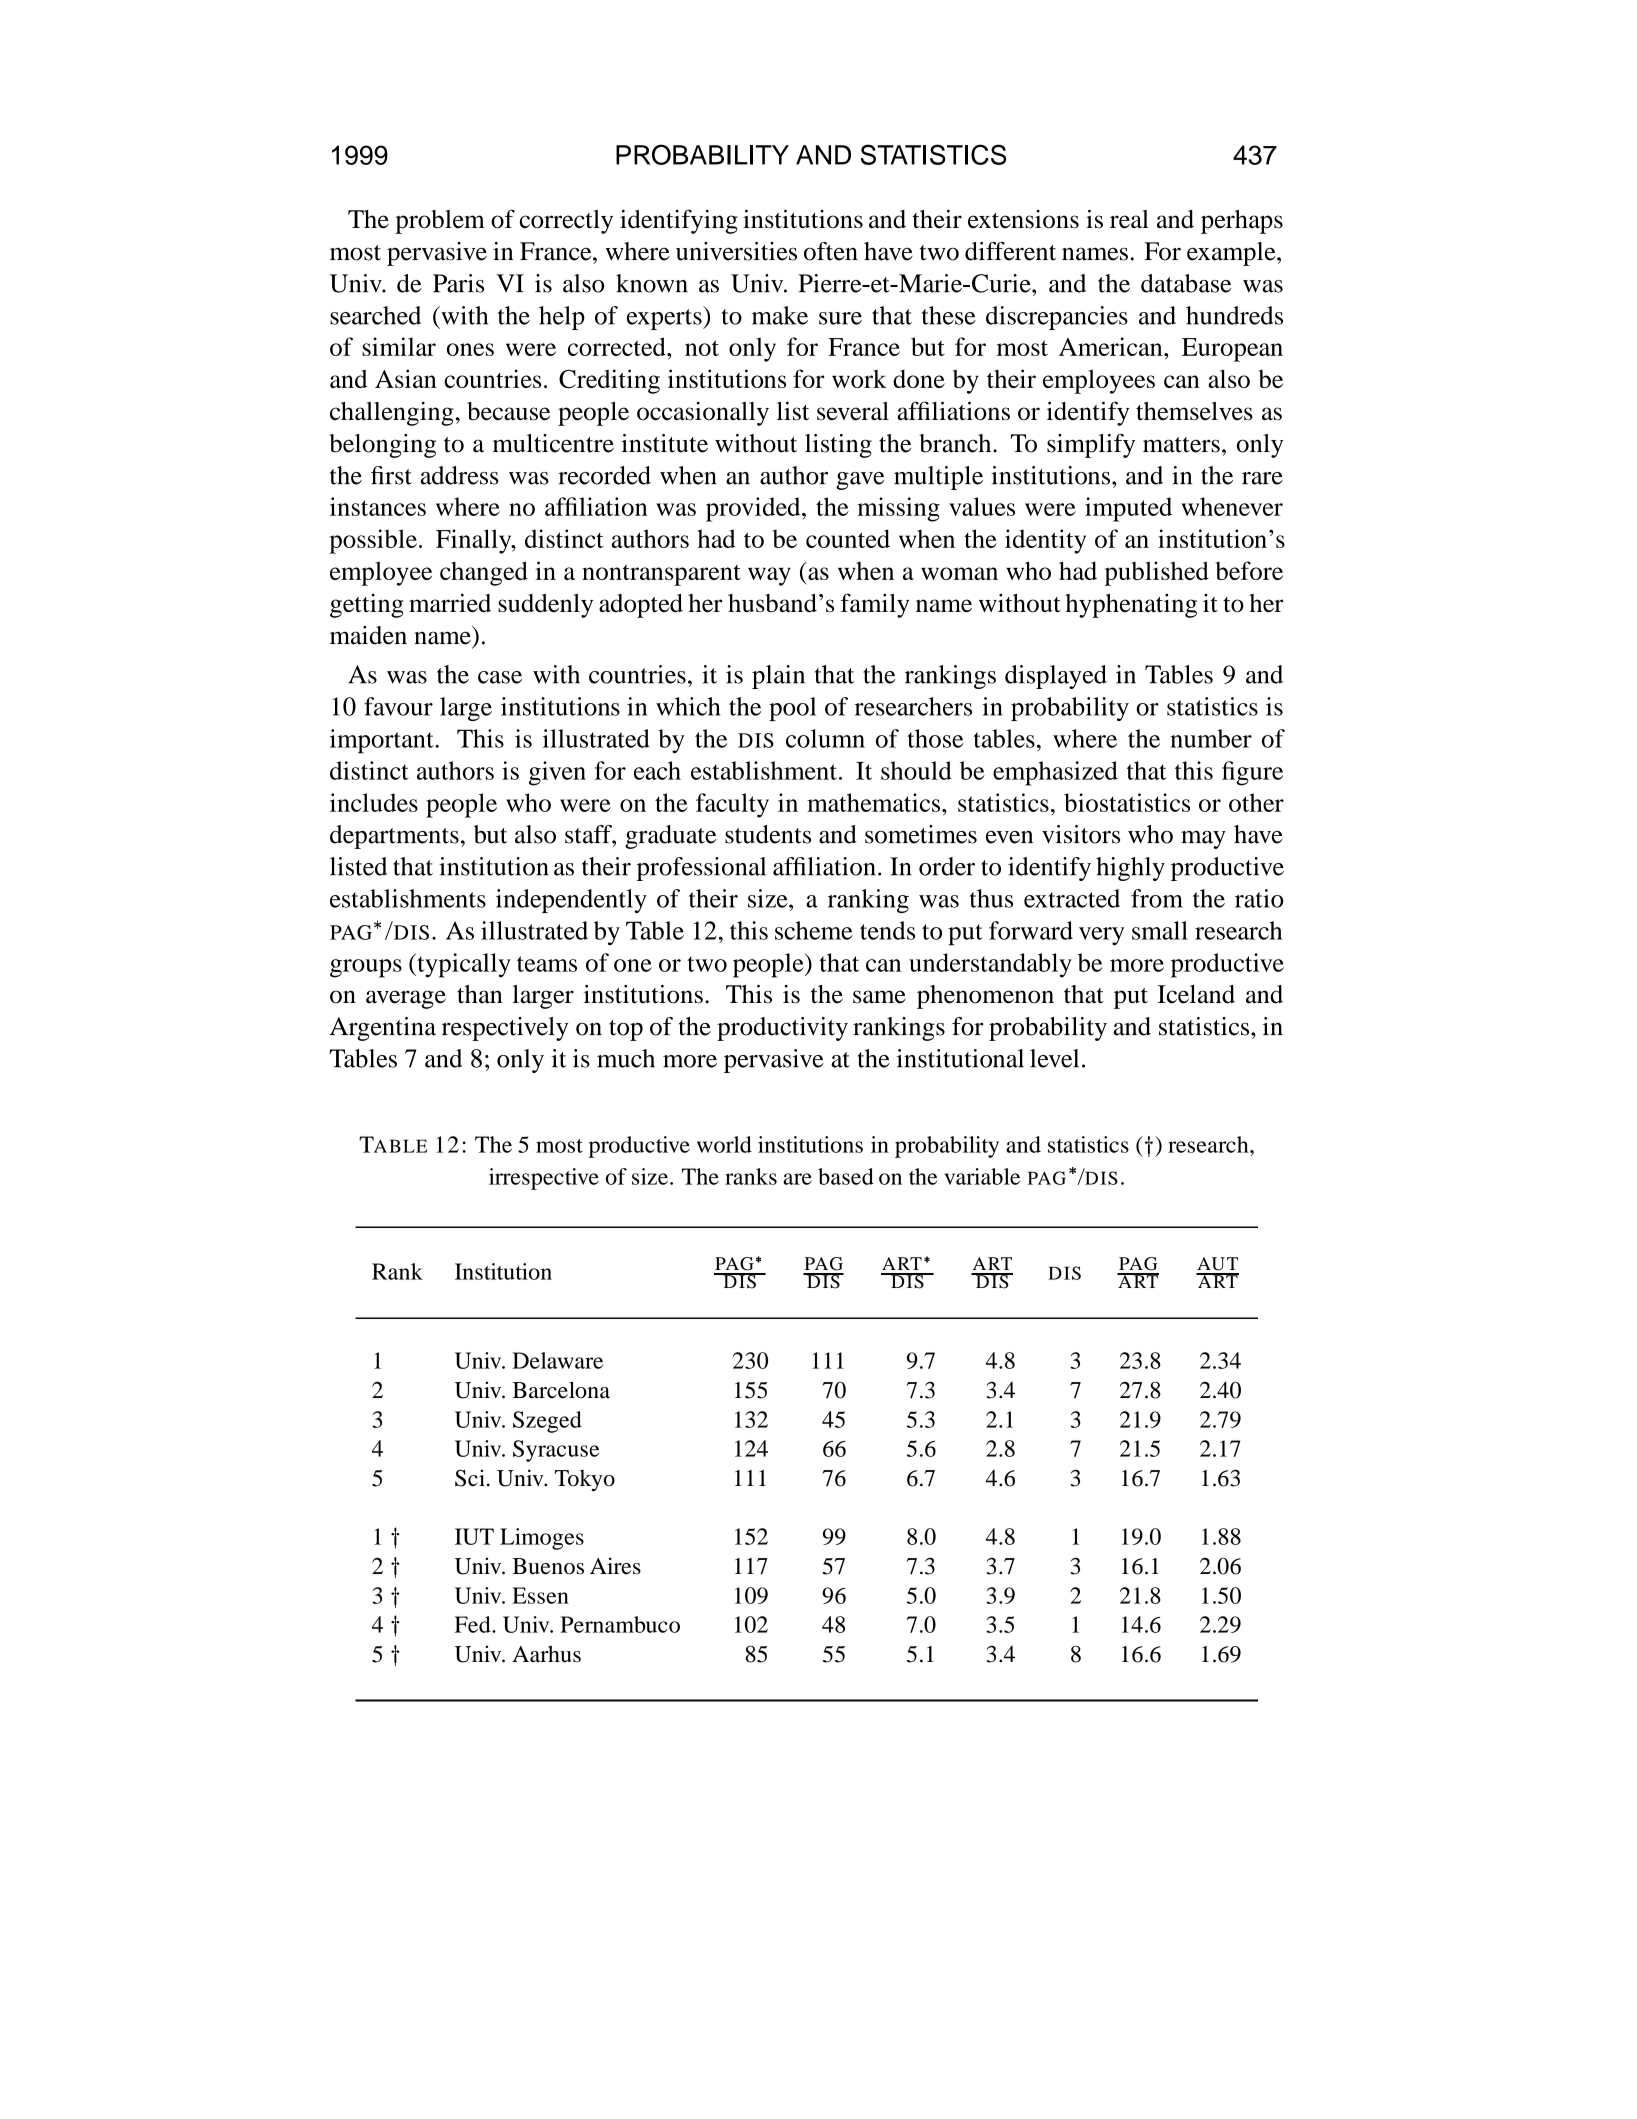 The width and height of the screenshot is (1637, 2119). Describe the element at coordinates (500, 677) in the screenshot. I see `case` at that location.
